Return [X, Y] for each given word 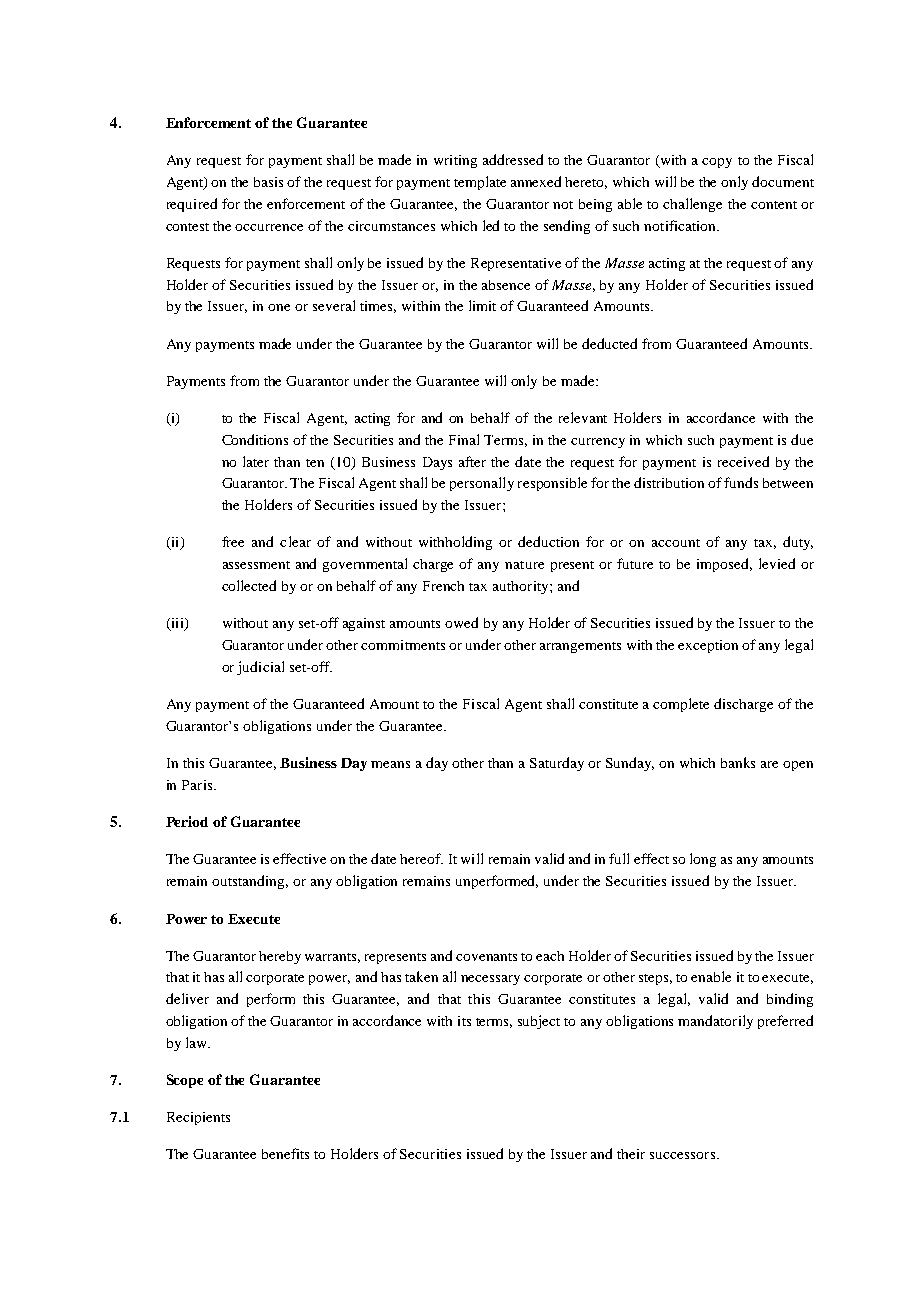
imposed [724, 565]
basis [268, 182]
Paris [198, 785]
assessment [256, 565]
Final [464, 439]
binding [790, 1000]
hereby [280, 957]
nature [524, 565]
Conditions [255, 439]
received [743, 461]
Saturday [557, 764]
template [480, 183]
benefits [285, 1153]
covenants [486, 957]
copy [717, 163]
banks [738, 762]
